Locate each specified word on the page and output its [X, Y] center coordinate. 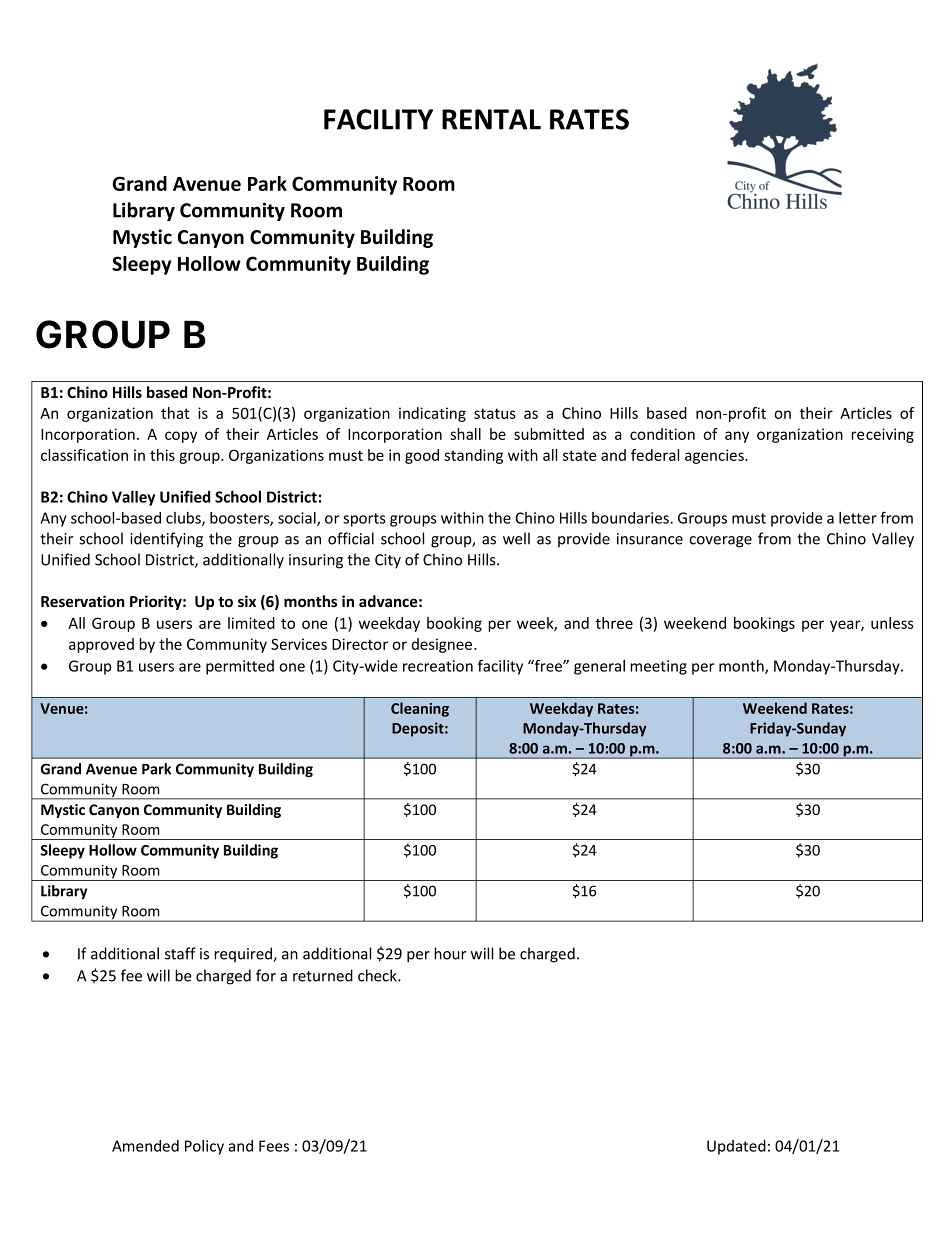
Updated [736, 1147]
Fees [274, 1146]
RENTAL [491, 119]
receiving [882, 435]
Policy [204, 1147]
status [495, 413]
